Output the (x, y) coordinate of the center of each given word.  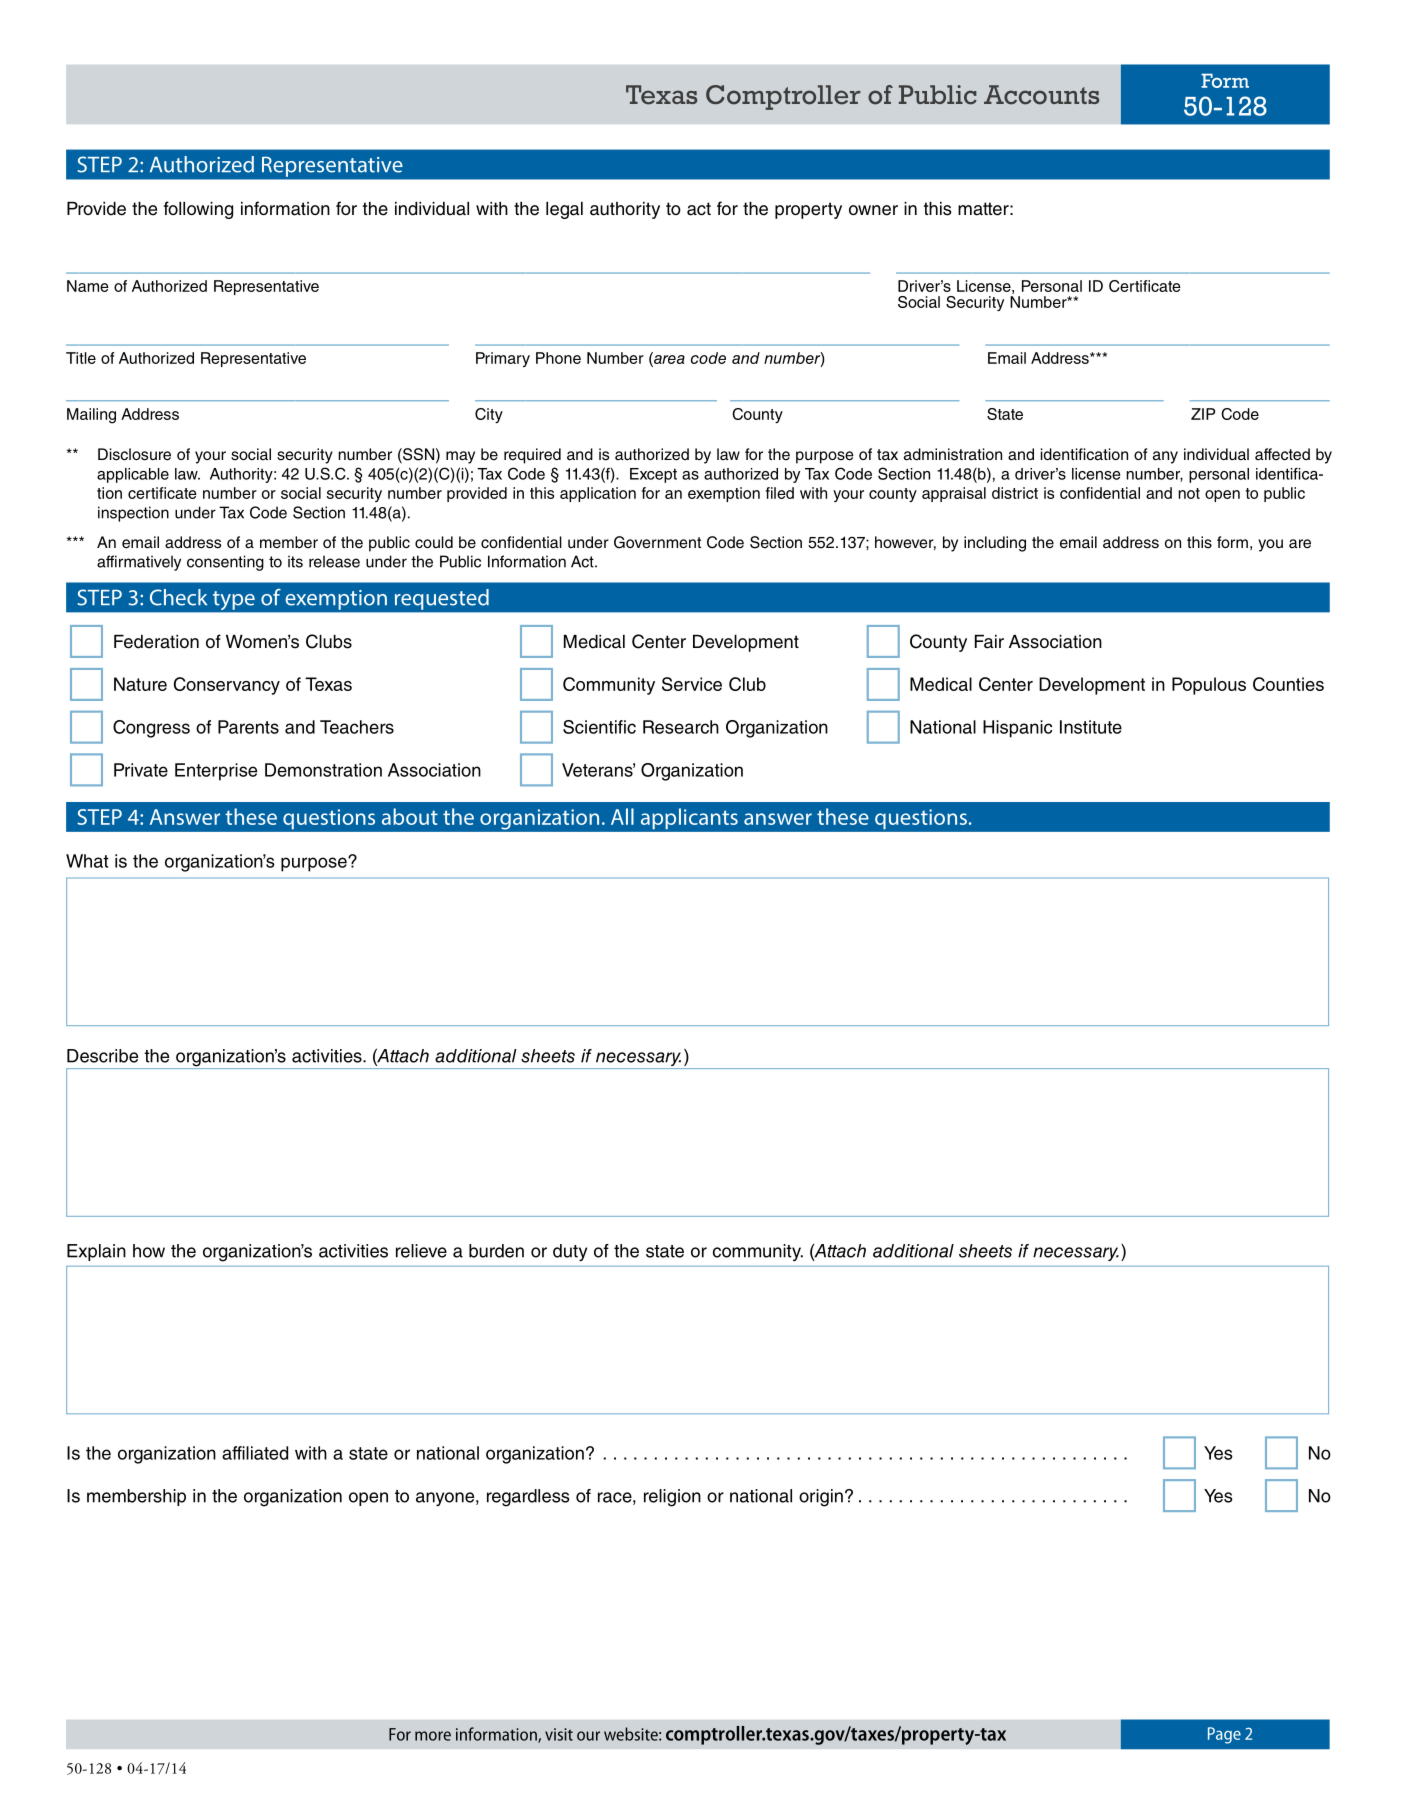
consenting (225, 563)
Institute (1091, 727)
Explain (96, 1252)
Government (657, 542)
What (87, 861)
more (433, 1736)
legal (564, 210)
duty (570, 1252)
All (622, 816)
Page (1224, 1735)
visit (559, 1734)
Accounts (1041, 95)
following (198, 210)
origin (821, 1498)
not (1189, 493)
